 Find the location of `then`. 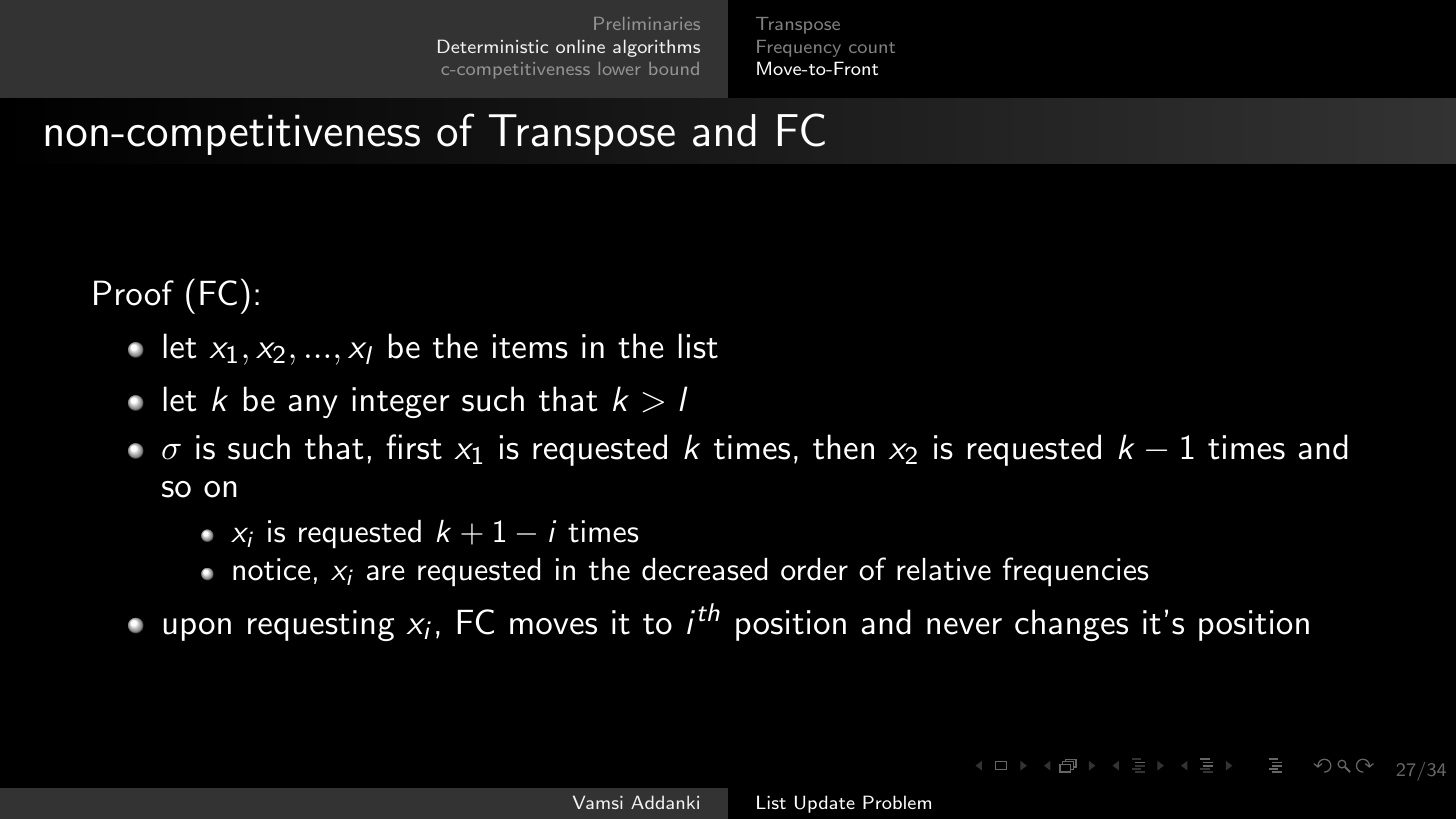

then is located at coordinates (843, 447).
